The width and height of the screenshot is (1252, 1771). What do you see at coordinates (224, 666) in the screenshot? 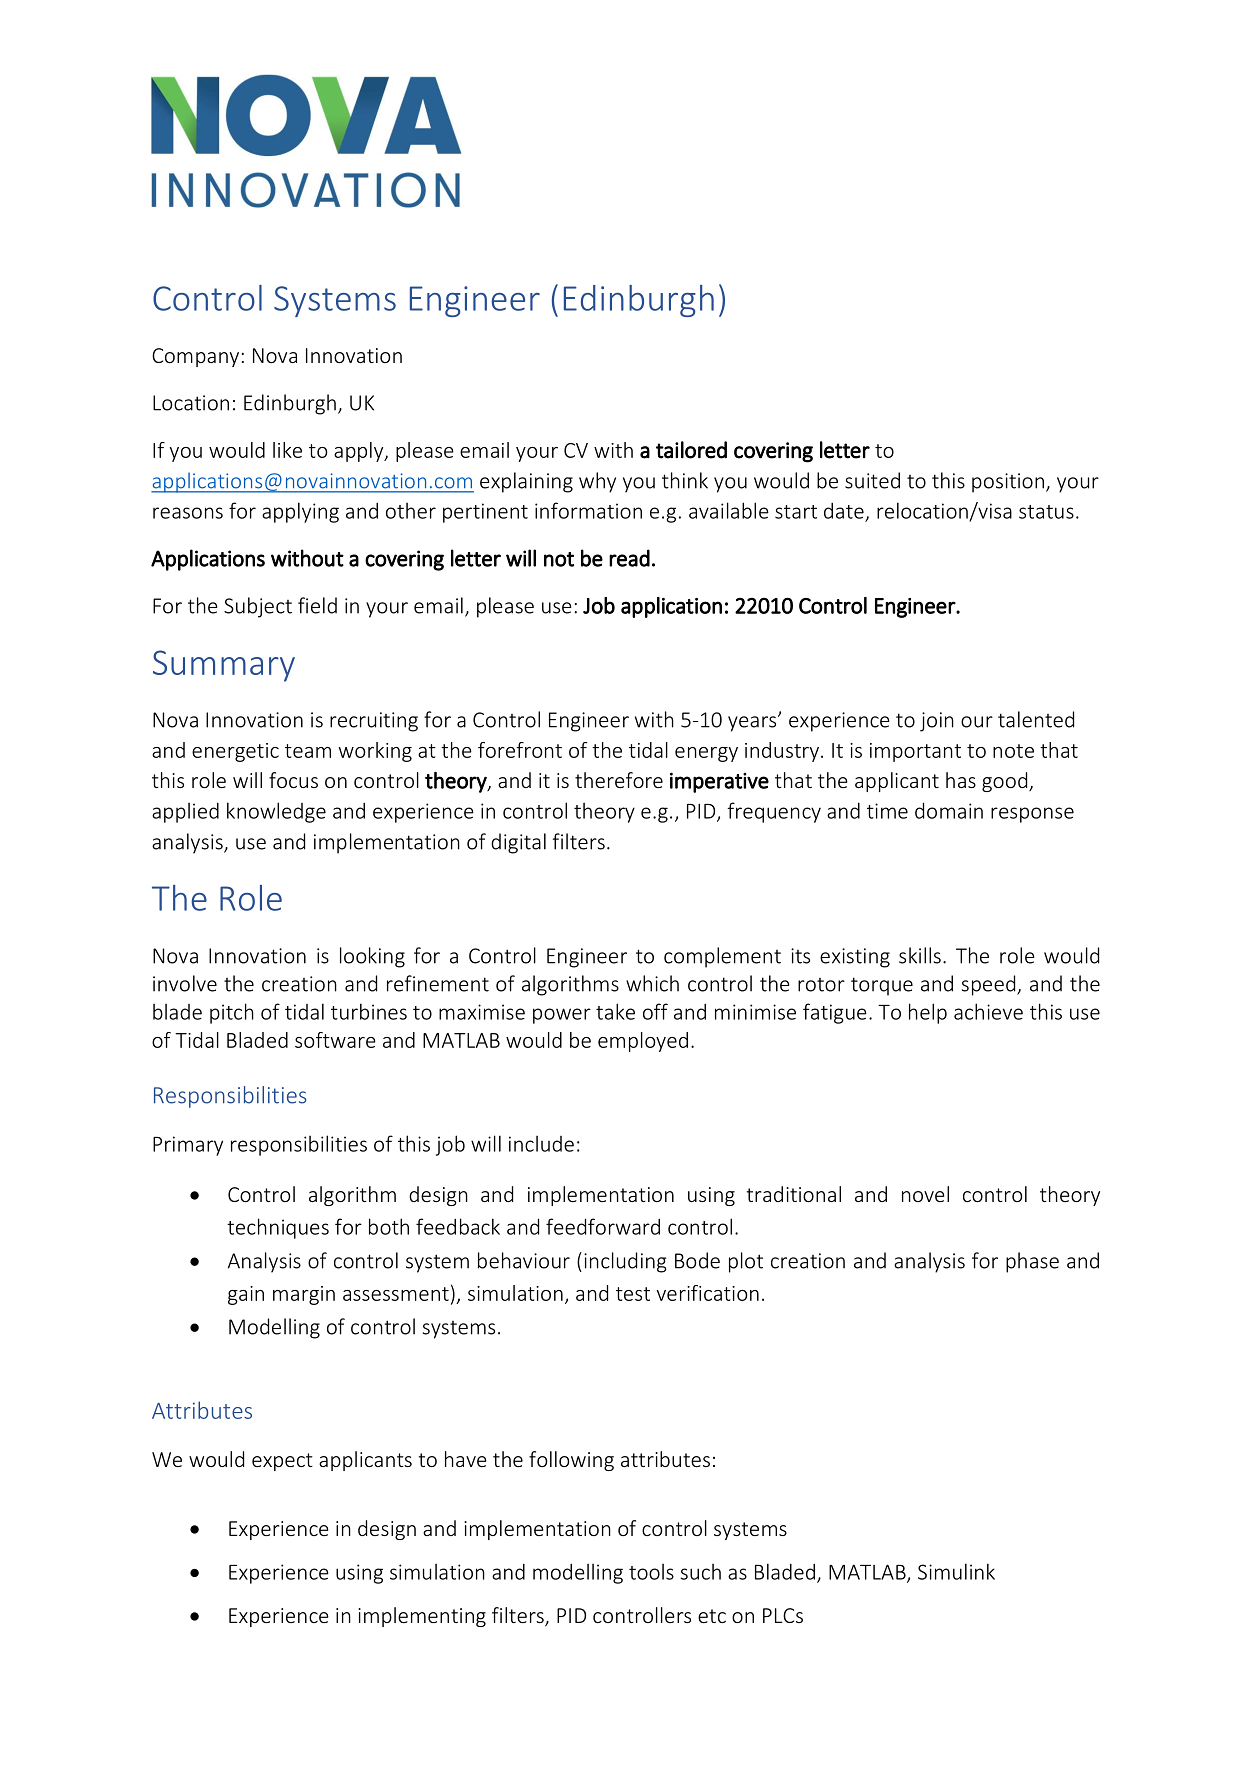
I see `Summary` at bounding box center [224, 666].
